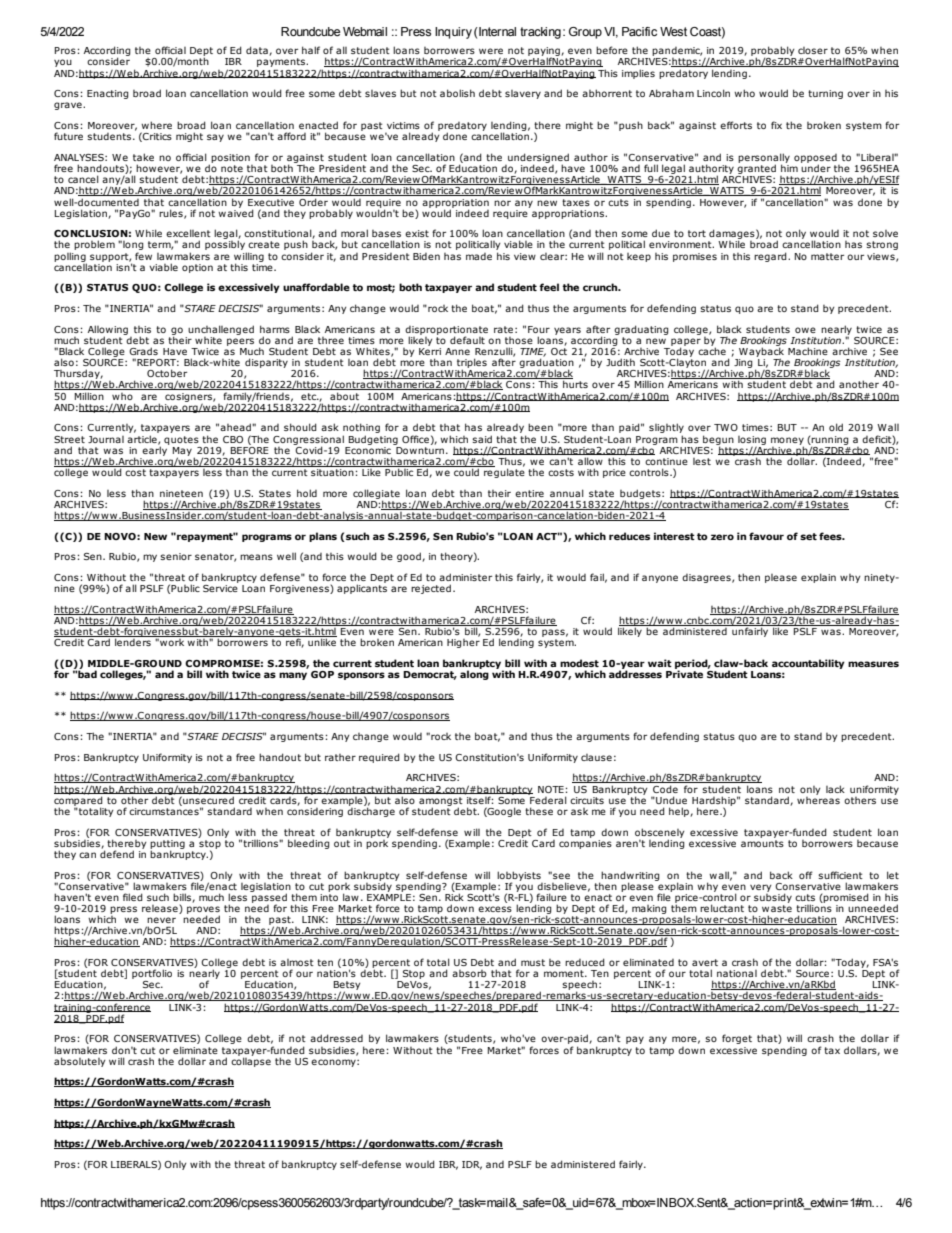 The image size is (952, 1233). I want to click on data, so click(258, 51).
